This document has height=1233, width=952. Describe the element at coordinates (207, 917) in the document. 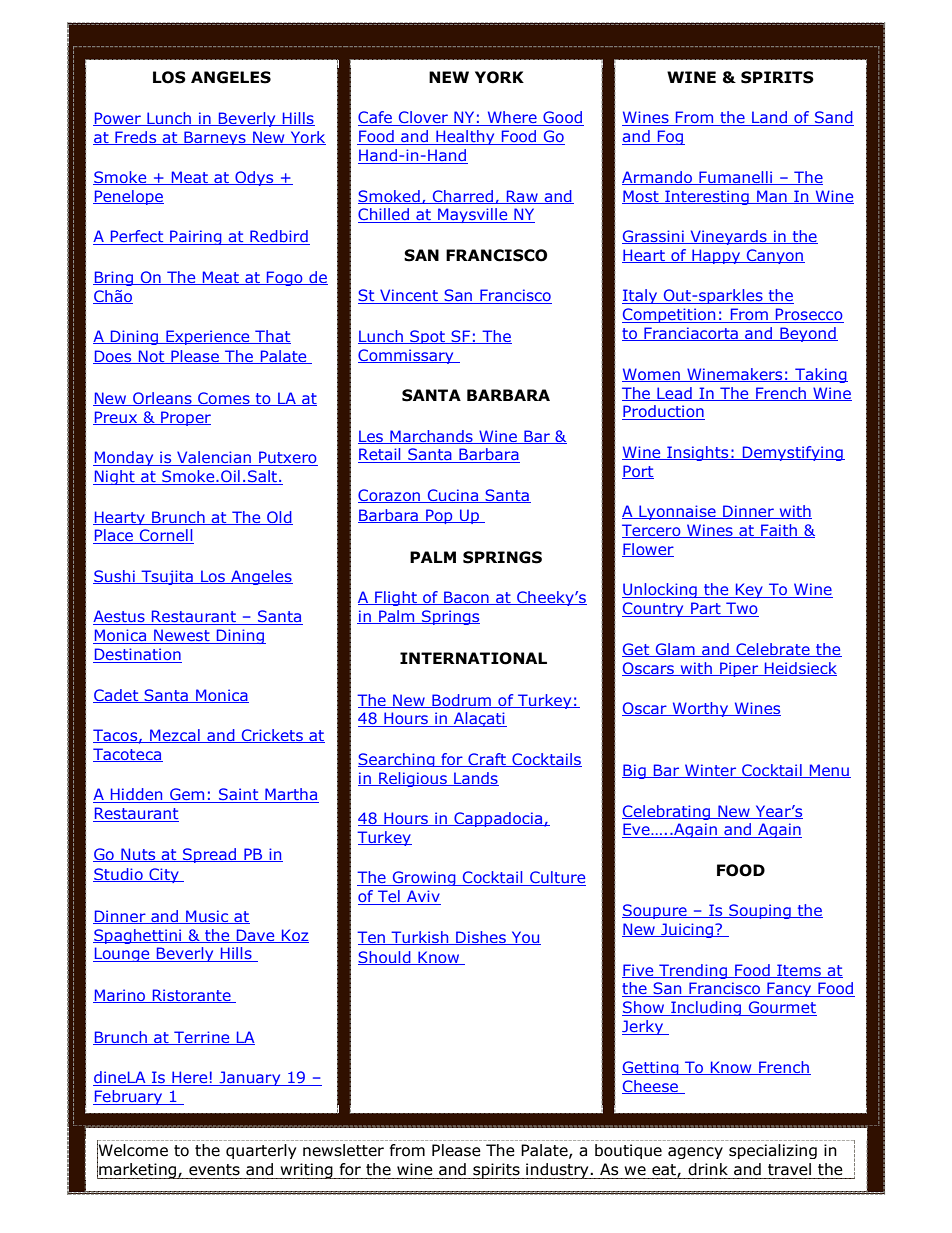

I see `Music` at that location.
